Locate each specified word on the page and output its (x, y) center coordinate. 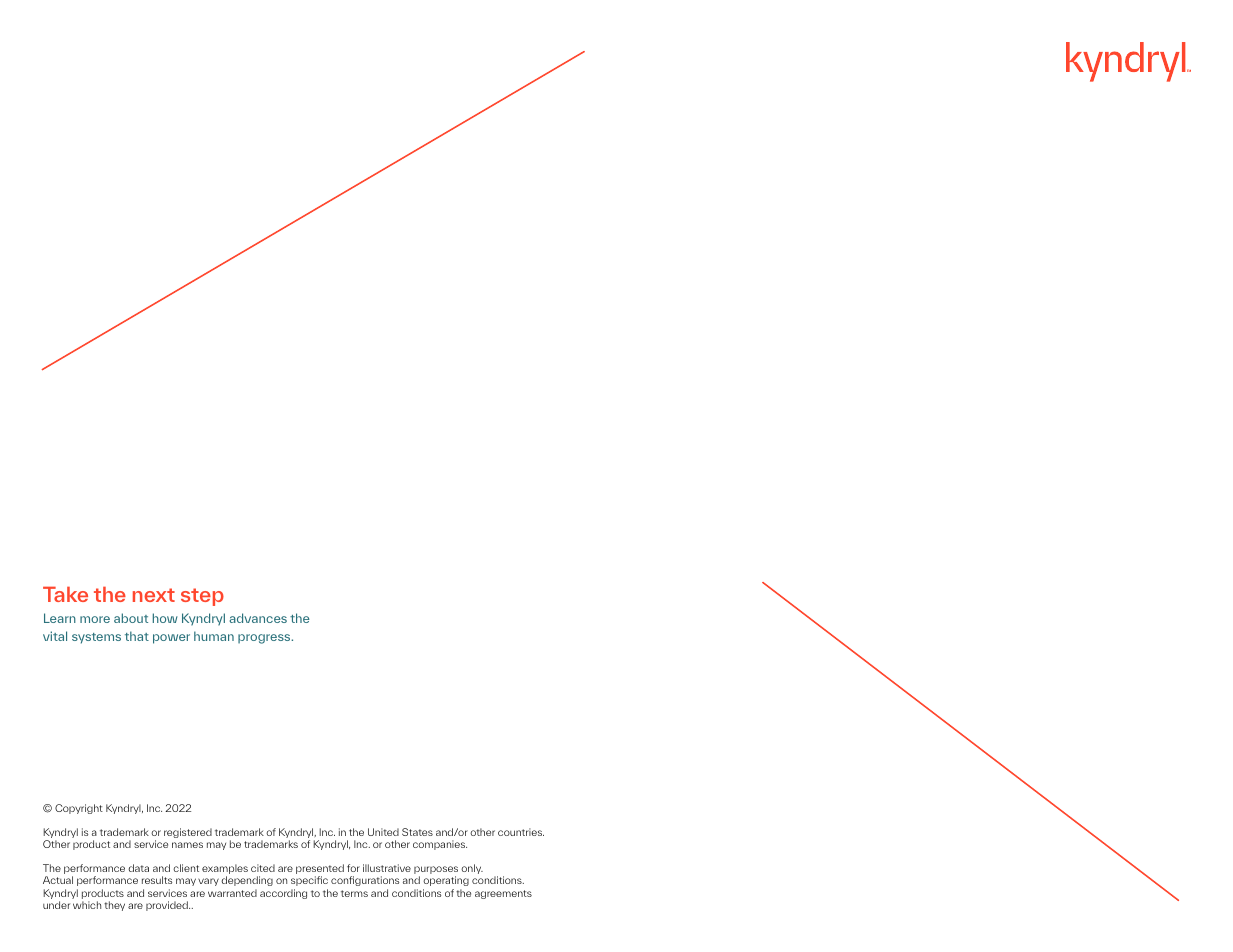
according (283, 894)
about (131, 618)
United (383, 832)
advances (258, 618)
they (114, 906)
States (417, 832)
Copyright (79, 809)
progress (265, 639)
